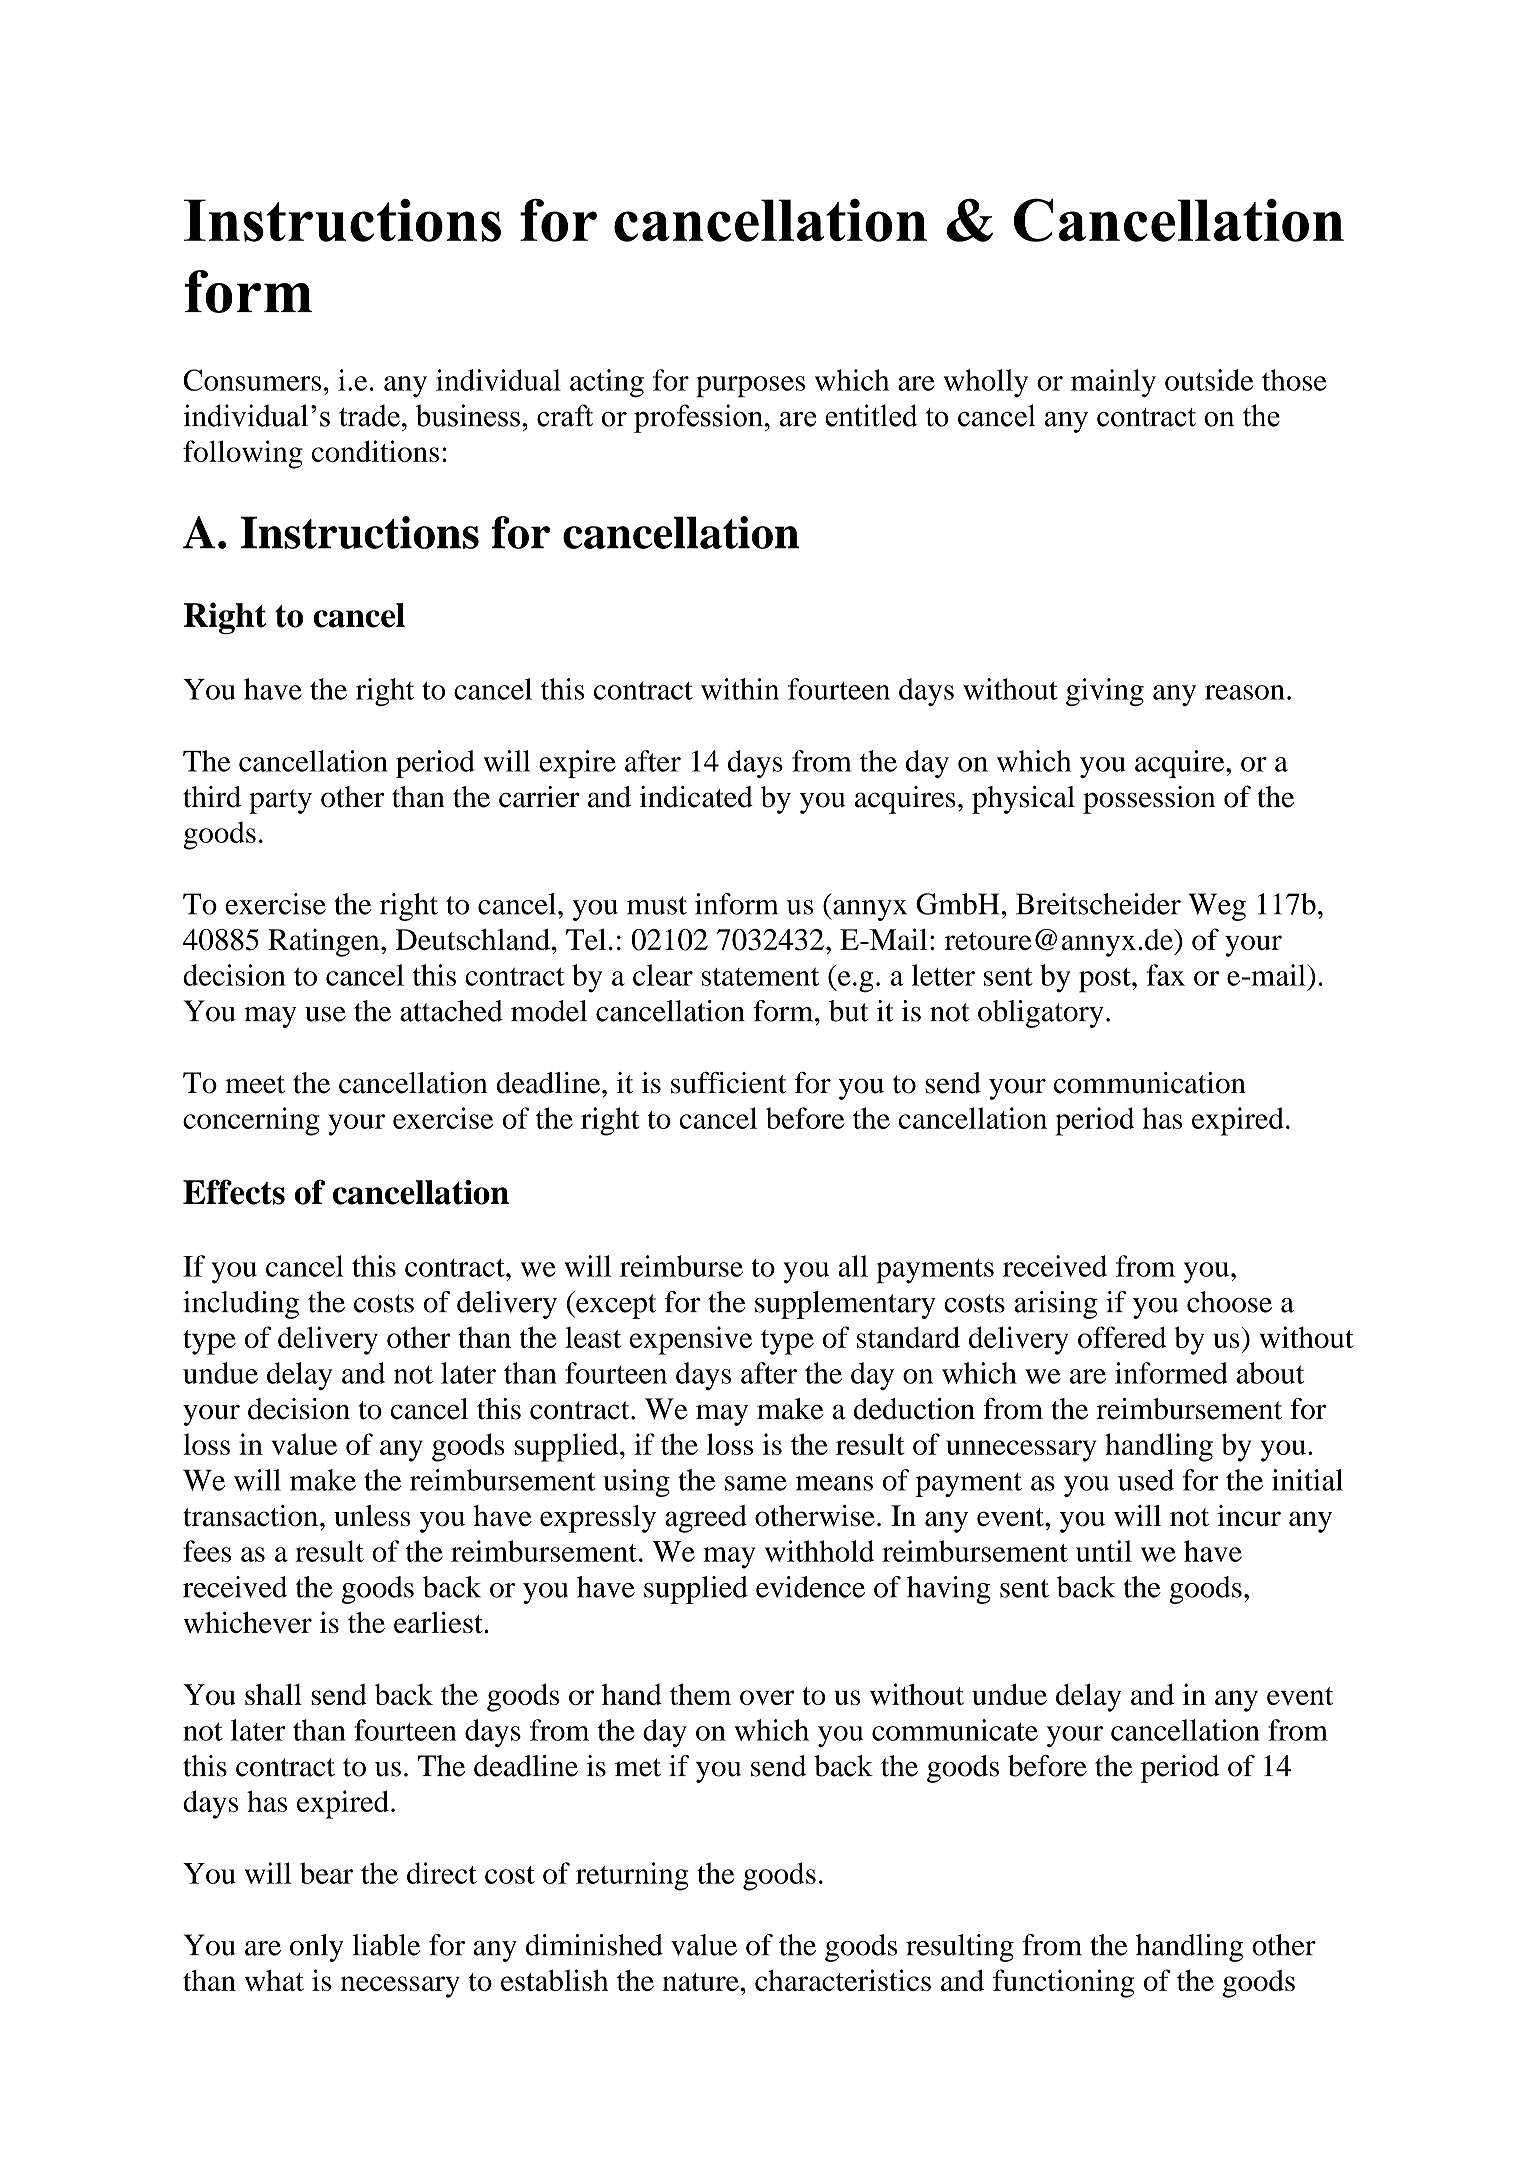 The image size is (1537, 2174). Describe the element at coordinates (372, 1516) in the page. I see `unless` at that location.
